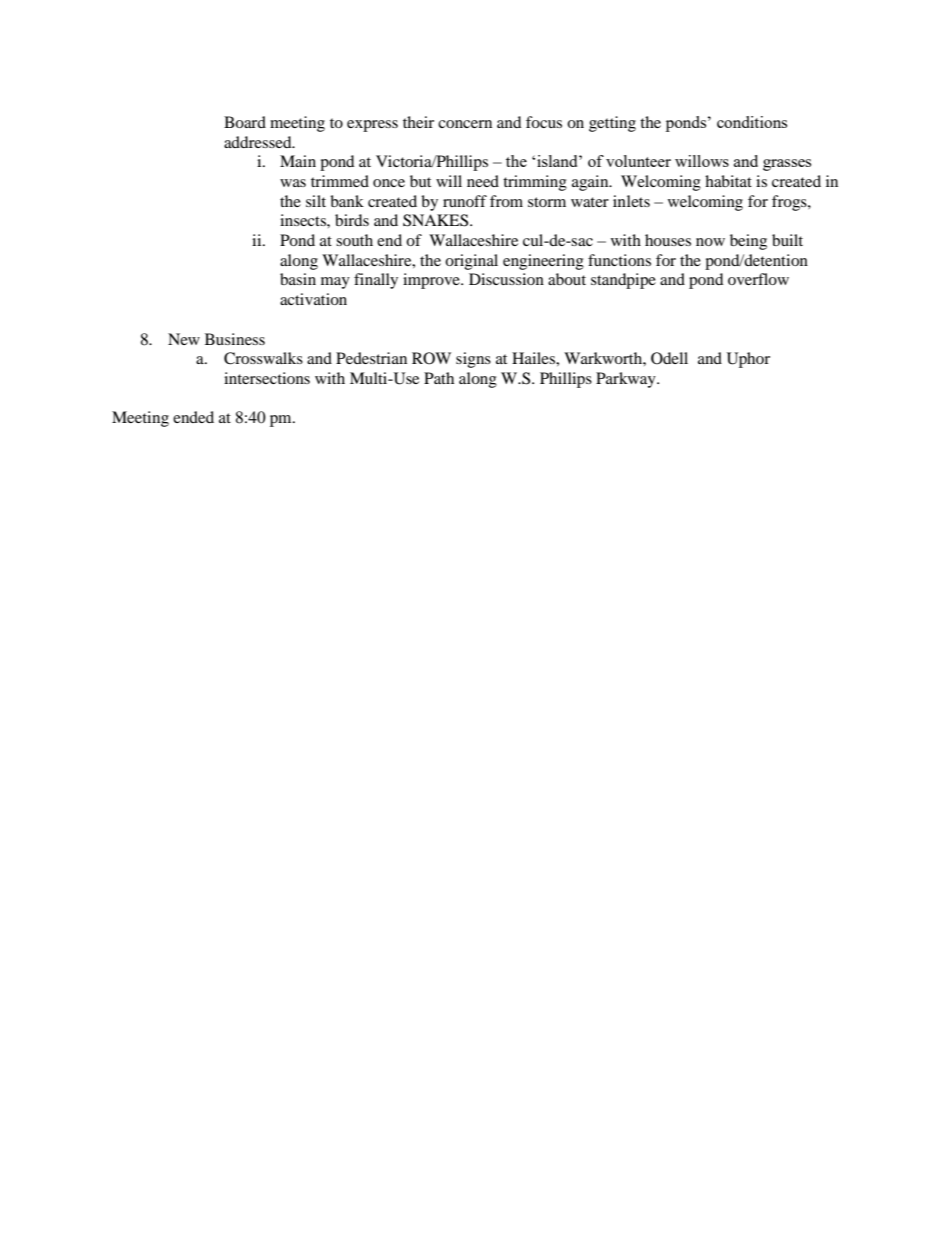  I want to click on Parkway, so click(627, 380).
